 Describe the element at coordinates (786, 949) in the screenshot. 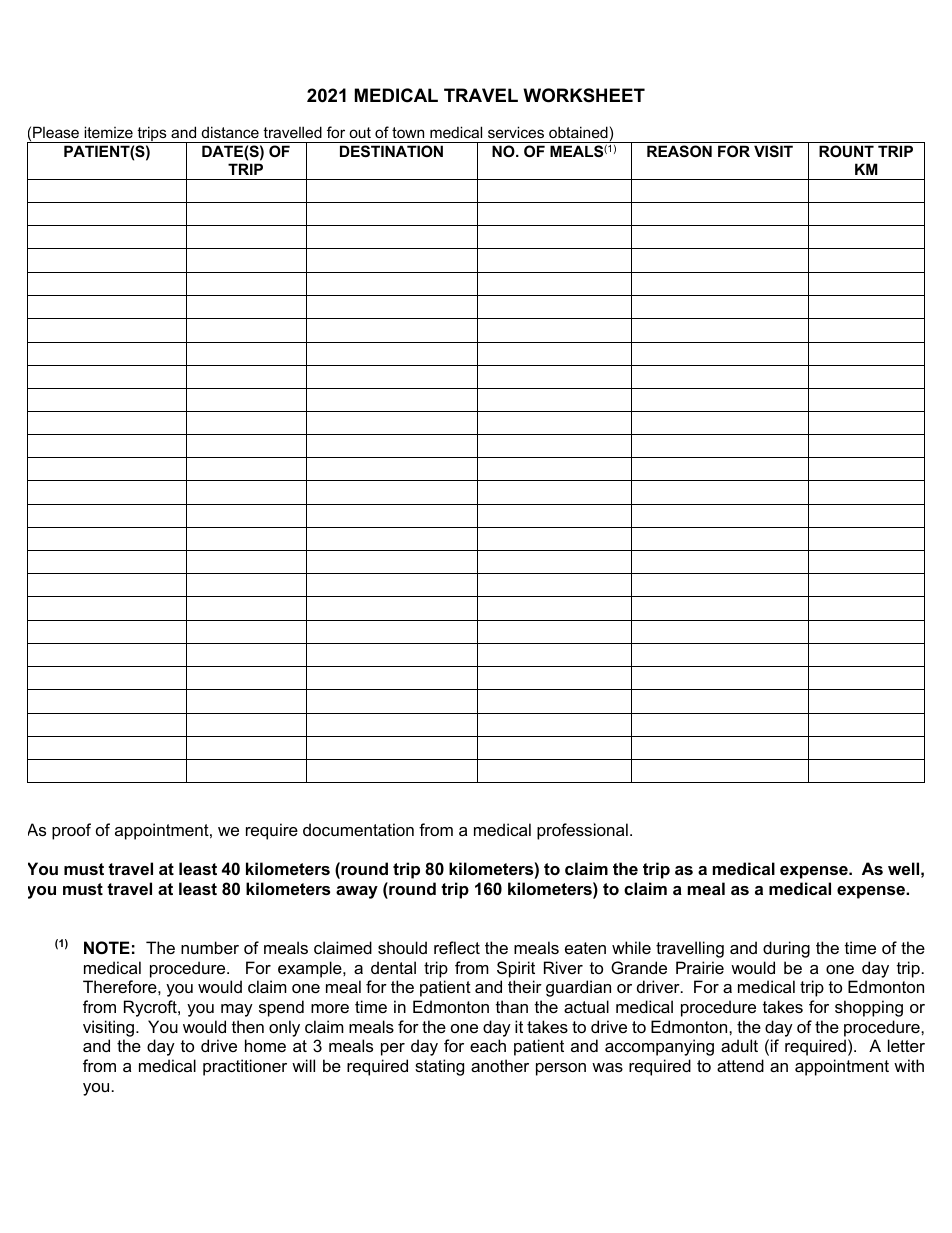

I see `during` at that location.
